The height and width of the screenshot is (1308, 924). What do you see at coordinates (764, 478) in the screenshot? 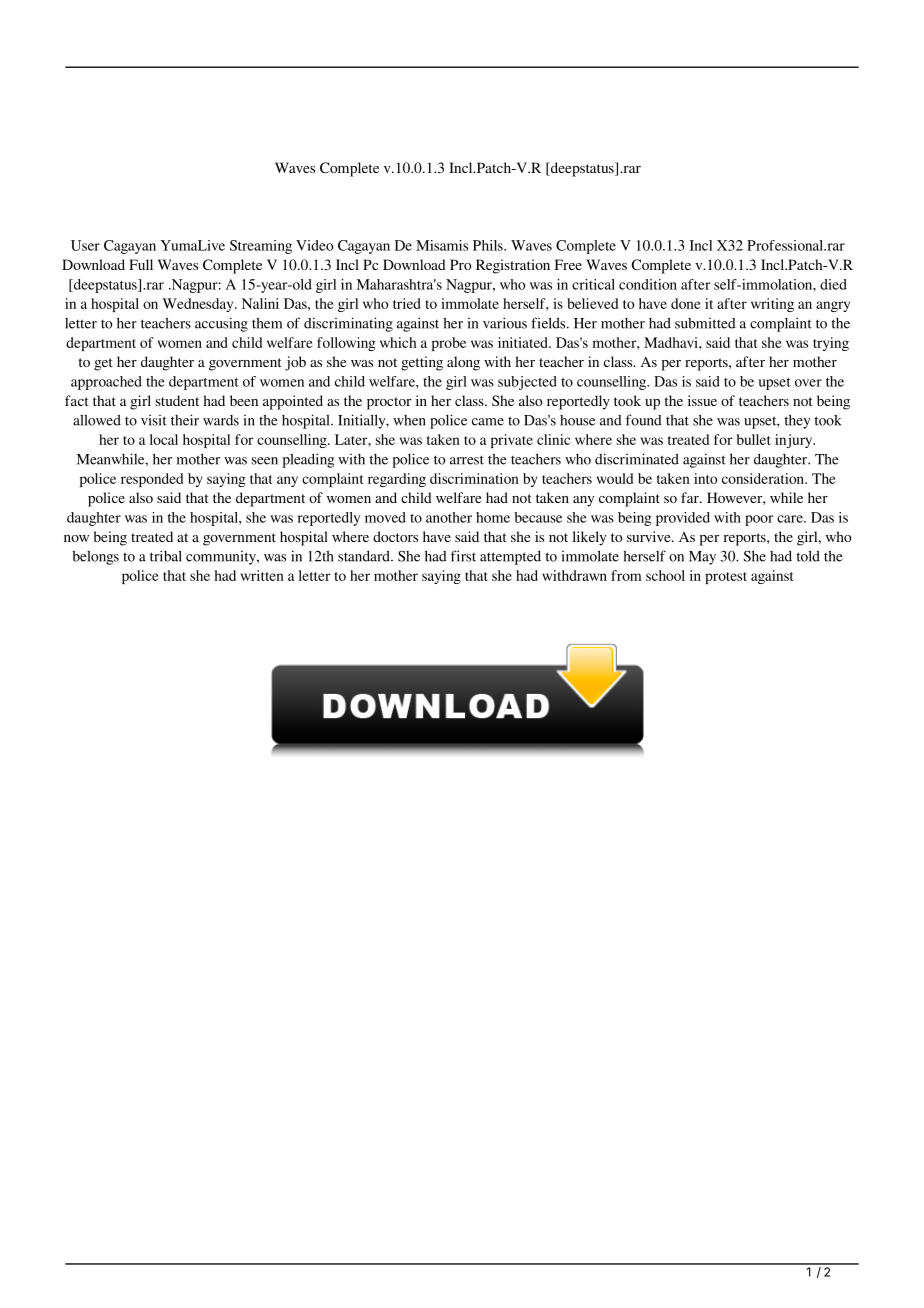
I see `consideration` at bounding box center [764, 478].
